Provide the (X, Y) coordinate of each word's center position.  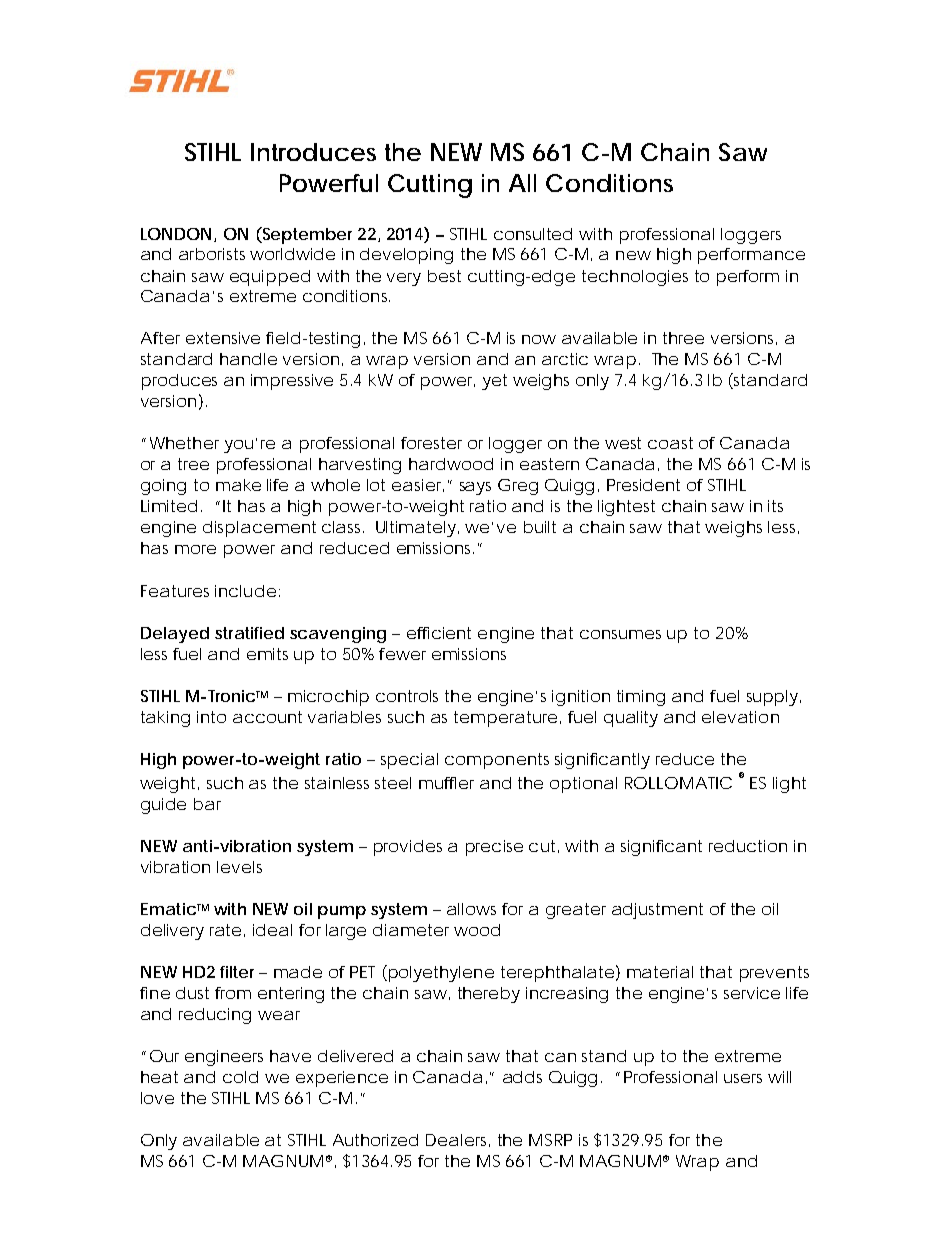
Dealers (458, 1140)
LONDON (176, 234)
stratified (249, 633)
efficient (439, 633)
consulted (533, 234)
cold (240, 1077)
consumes (620, 634)
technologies (635, 278)
